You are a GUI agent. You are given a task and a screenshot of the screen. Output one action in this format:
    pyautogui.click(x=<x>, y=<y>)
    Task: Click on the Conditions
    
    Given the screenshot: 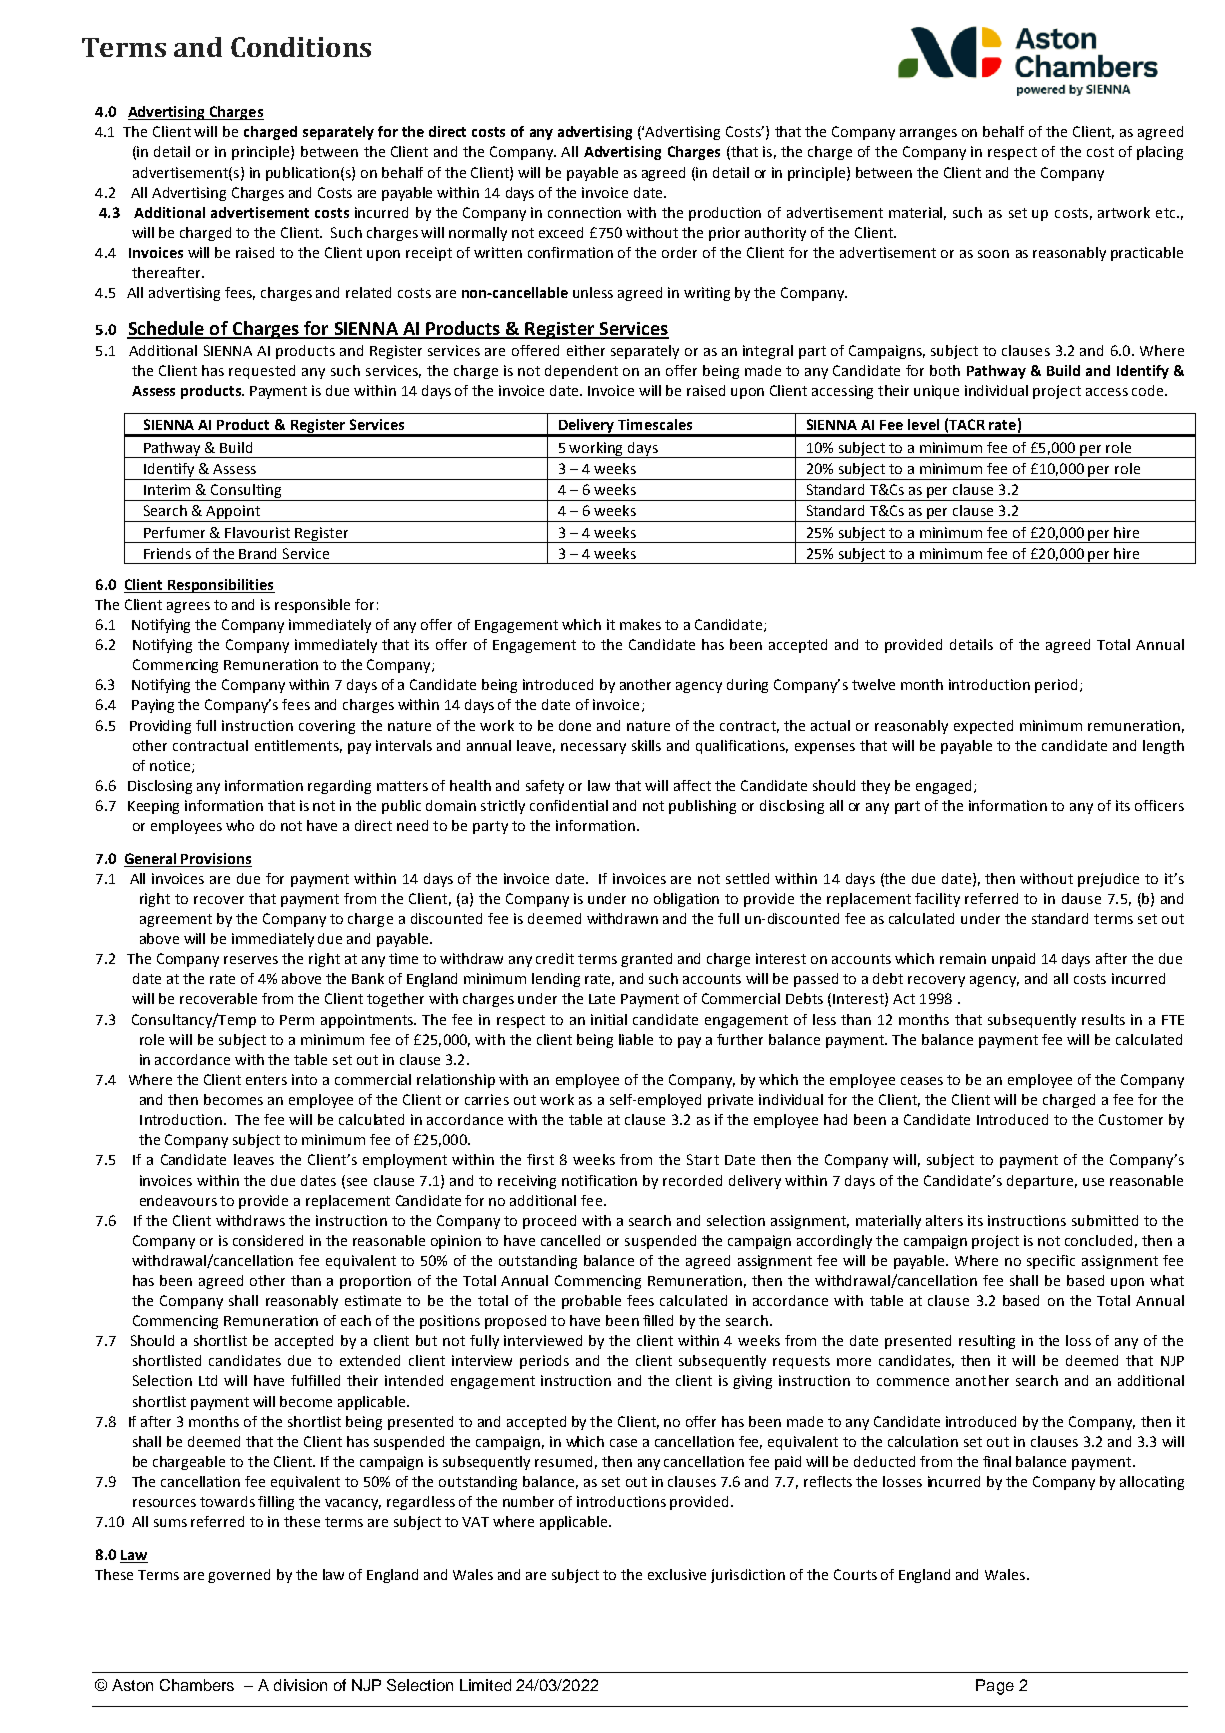 What is the action you would take?
    pyautogui.click(x=301, y=47)
